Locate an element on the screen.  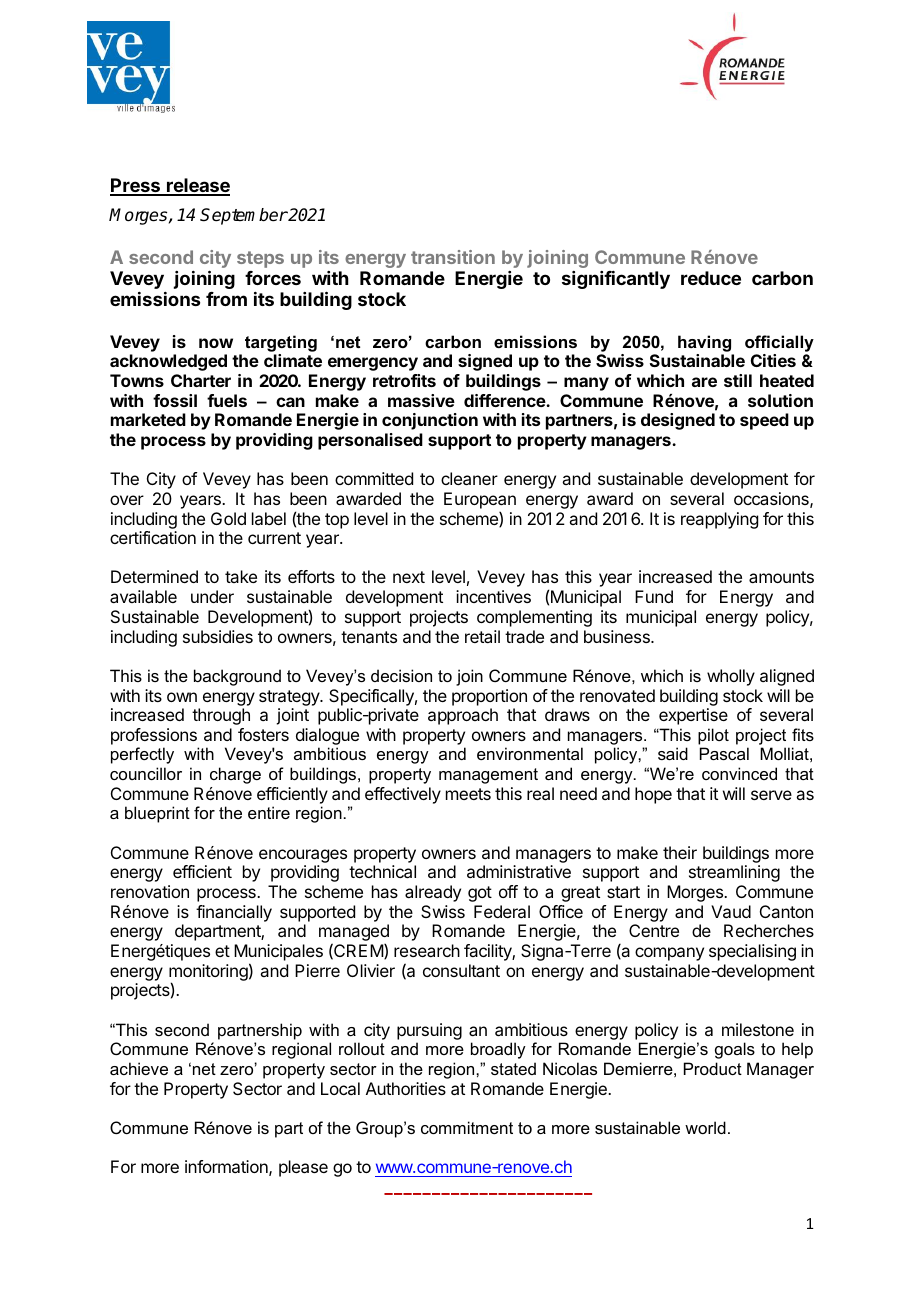
reapplying is located at coordinates (719, 520).
